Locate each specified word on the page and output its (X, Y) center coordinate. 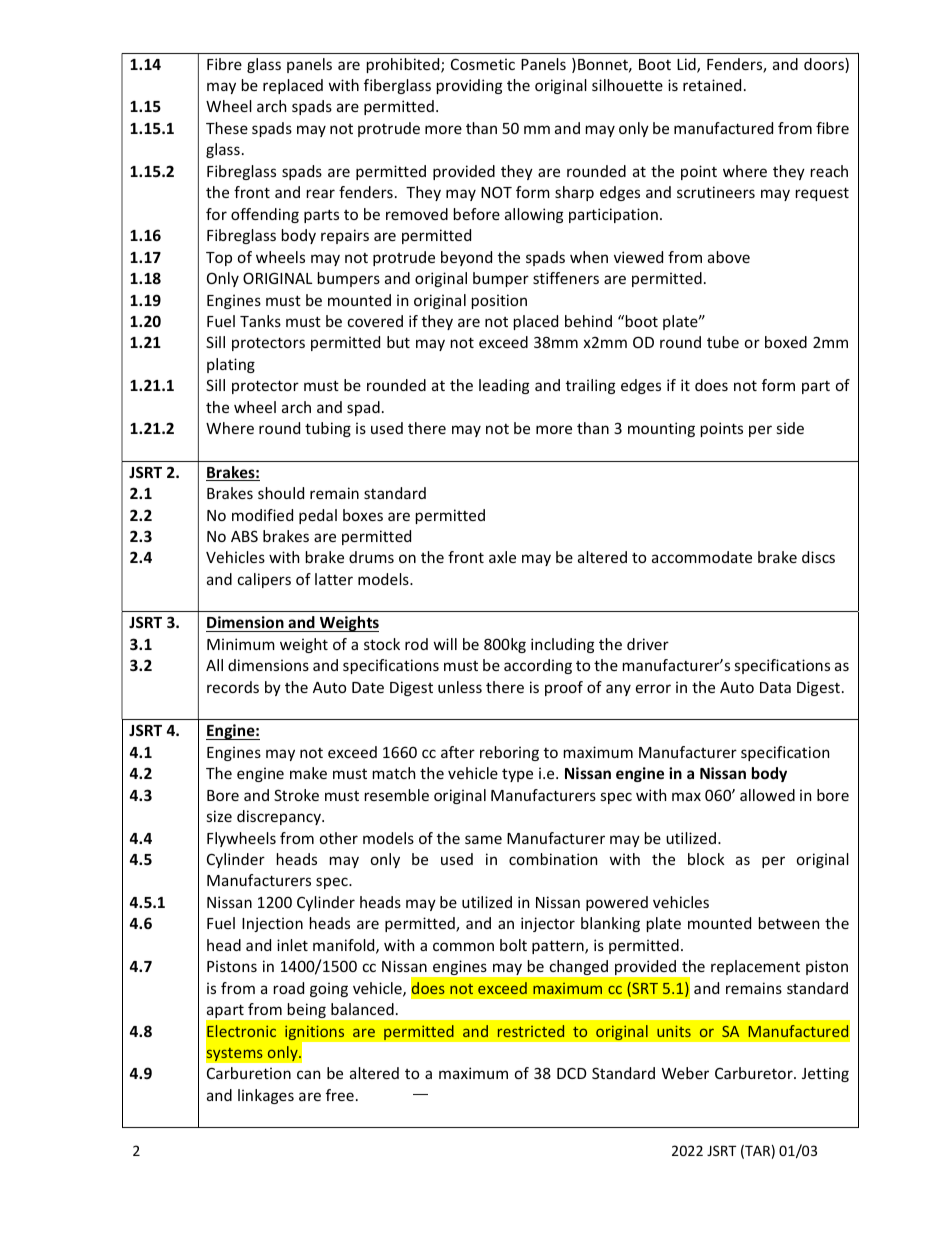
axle (502, 557)
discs (818, 557)
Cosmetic (483, 64)
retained (712, 85)
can (308, 1074)
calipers (264, 580)
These (227, 128)
